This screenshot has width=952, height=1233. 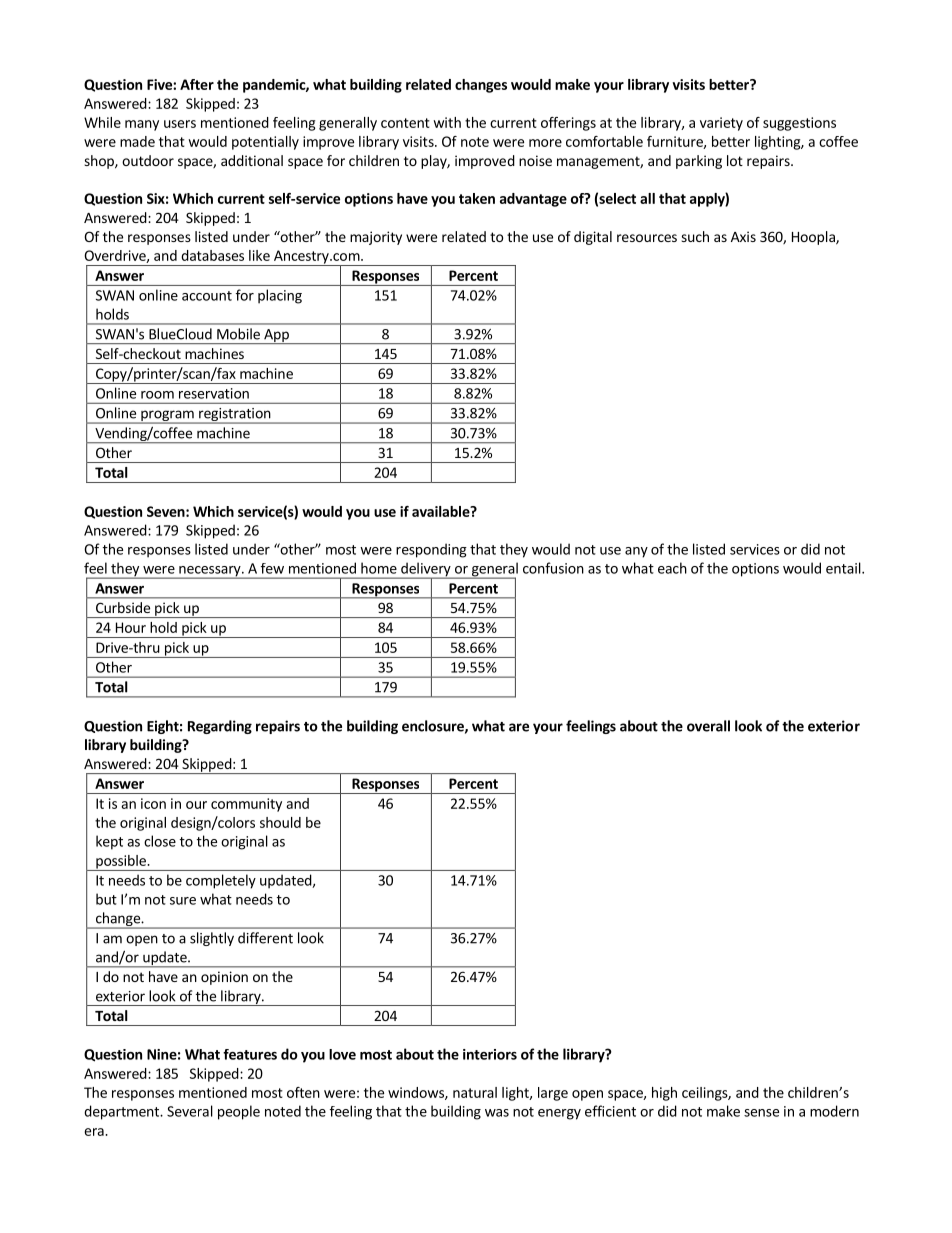 What do you see at coordinates (376, 238) in the screenshot?
I see `majority` at bounding box center [376, 238].
